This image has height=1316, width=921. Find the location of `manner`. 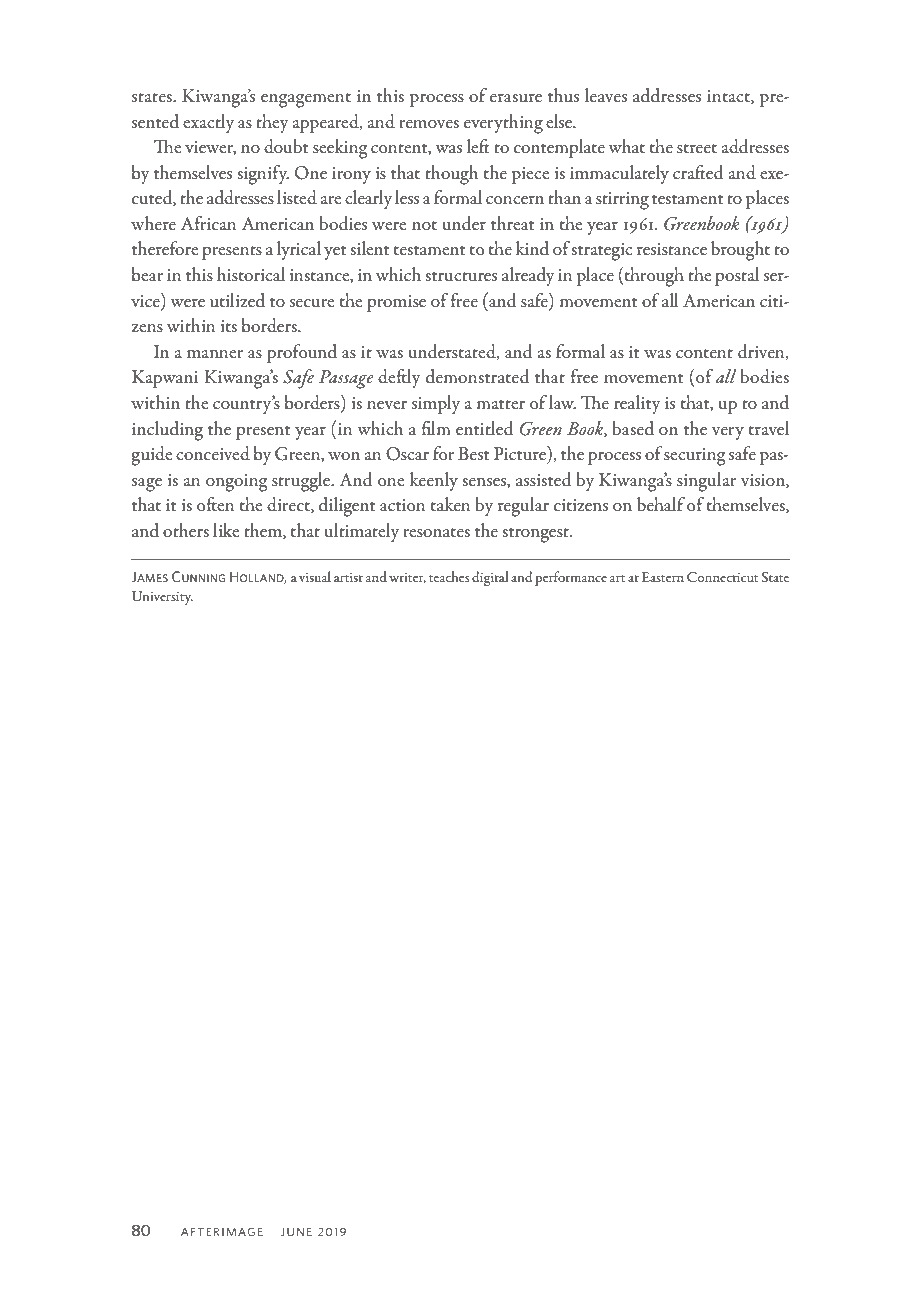

manner is located at coordinates (215, 354).
